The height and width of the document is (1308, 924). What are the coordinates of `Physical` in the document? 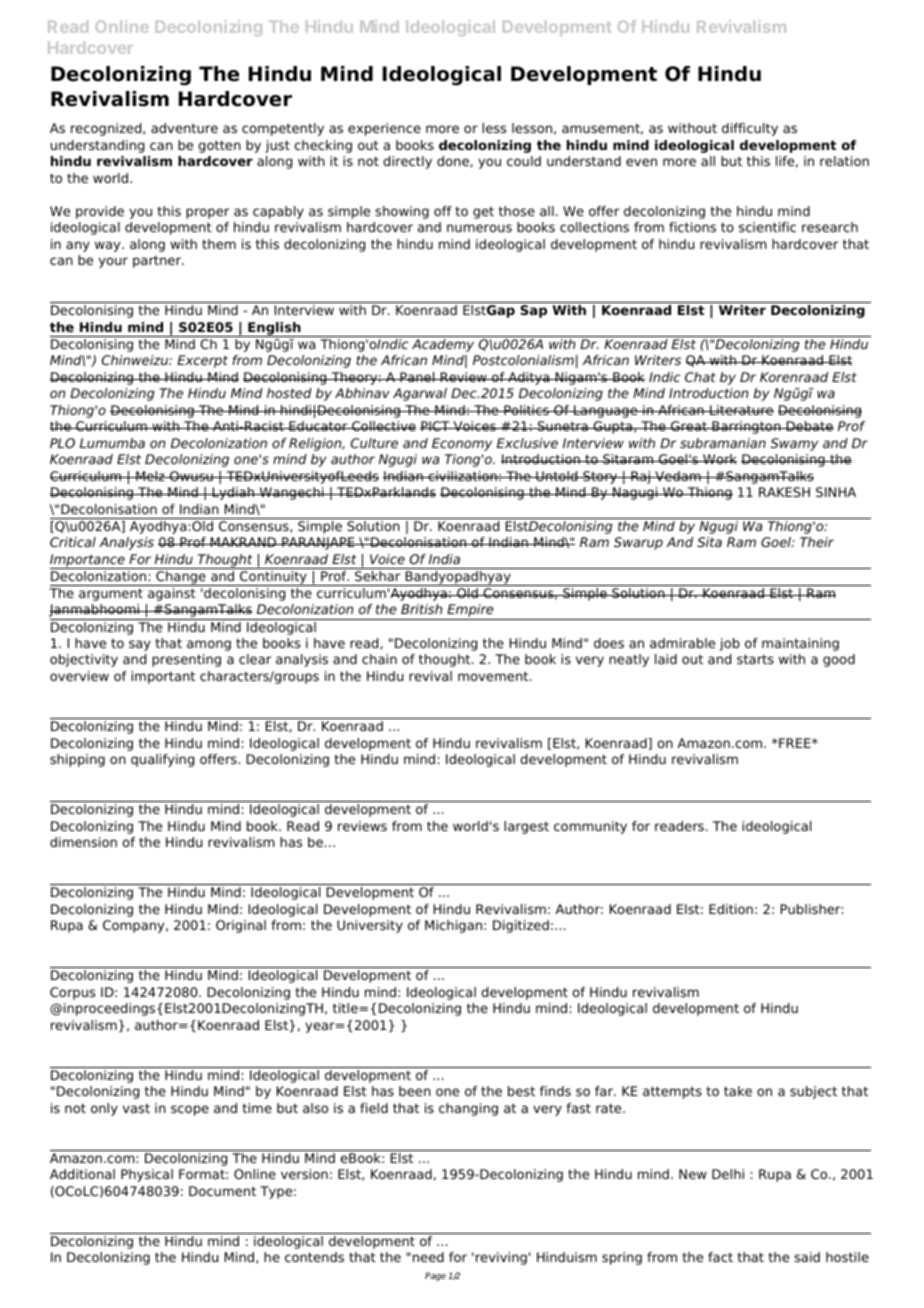 It's located at (147, 1175).
